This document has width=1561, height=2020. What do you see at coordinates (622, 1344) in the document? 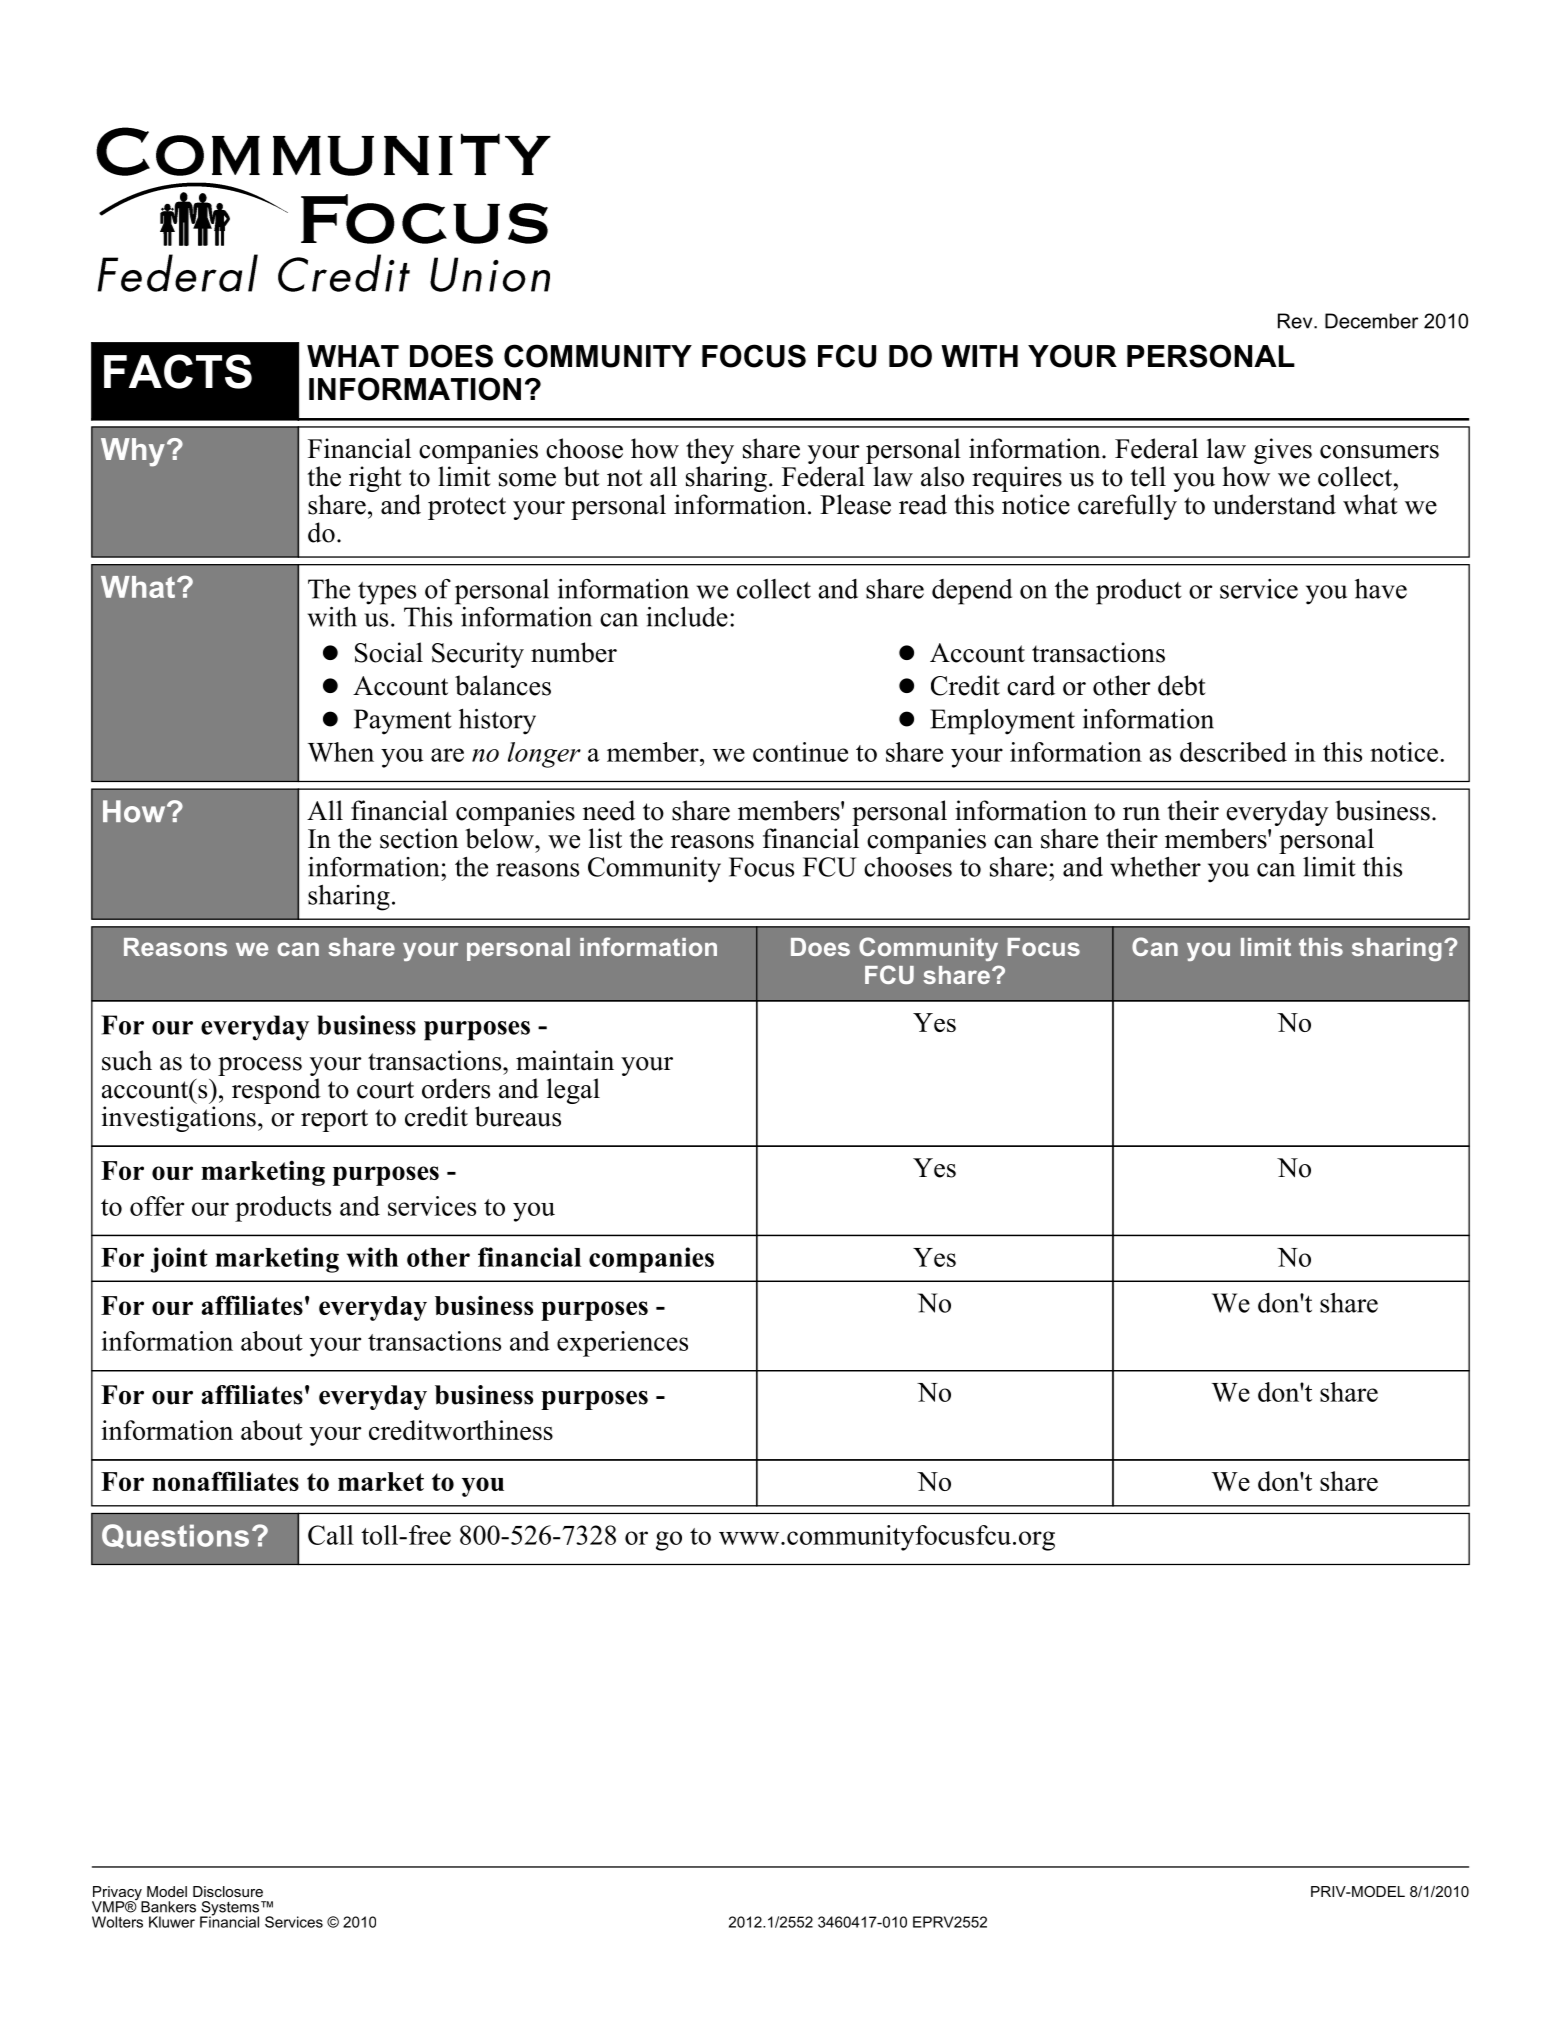
I see `experiences` at bounding box center [622, 1344].
